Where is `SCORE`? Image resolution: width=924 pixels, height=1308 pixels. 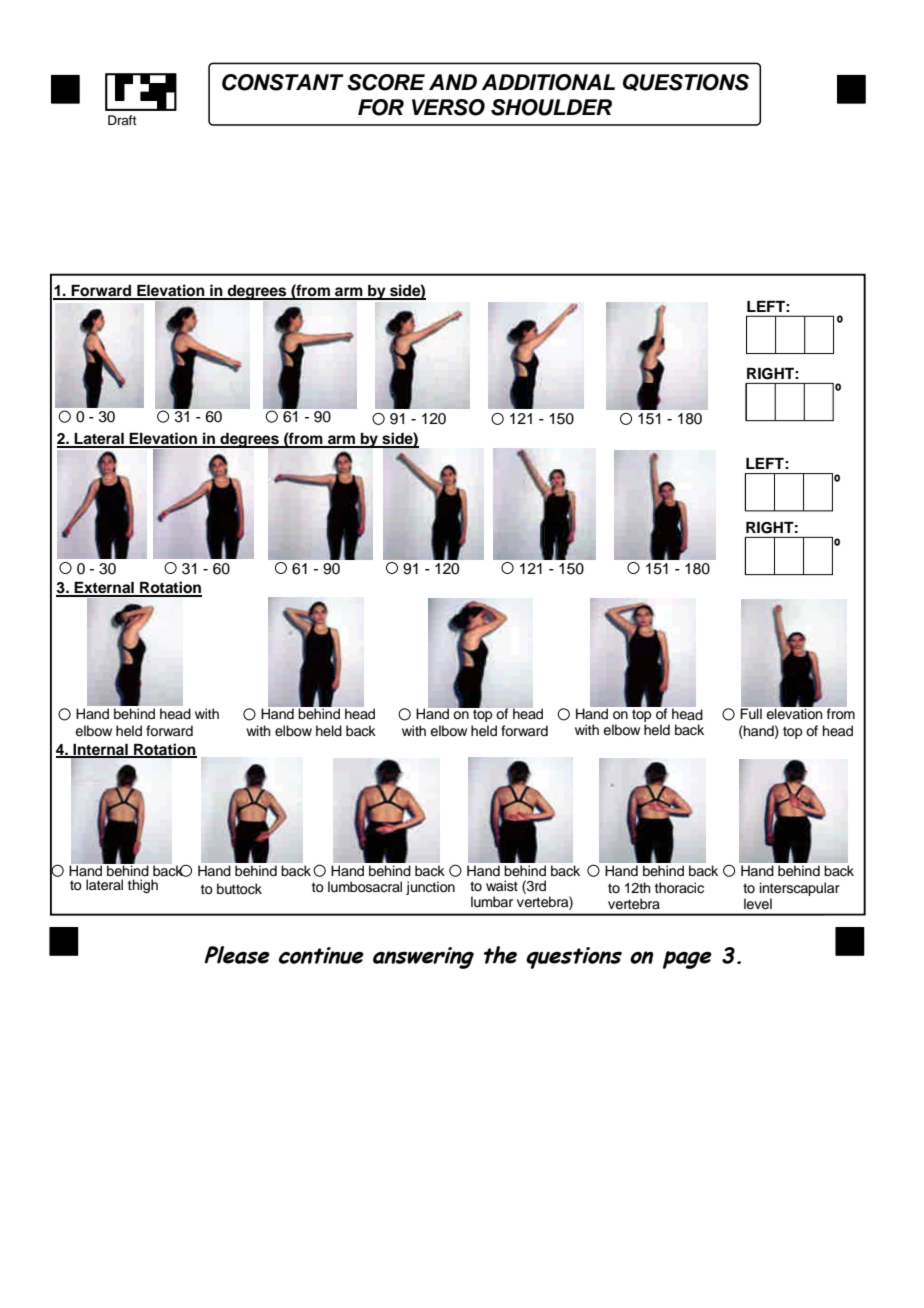
SCORE is located at coordinates (386, 82).
